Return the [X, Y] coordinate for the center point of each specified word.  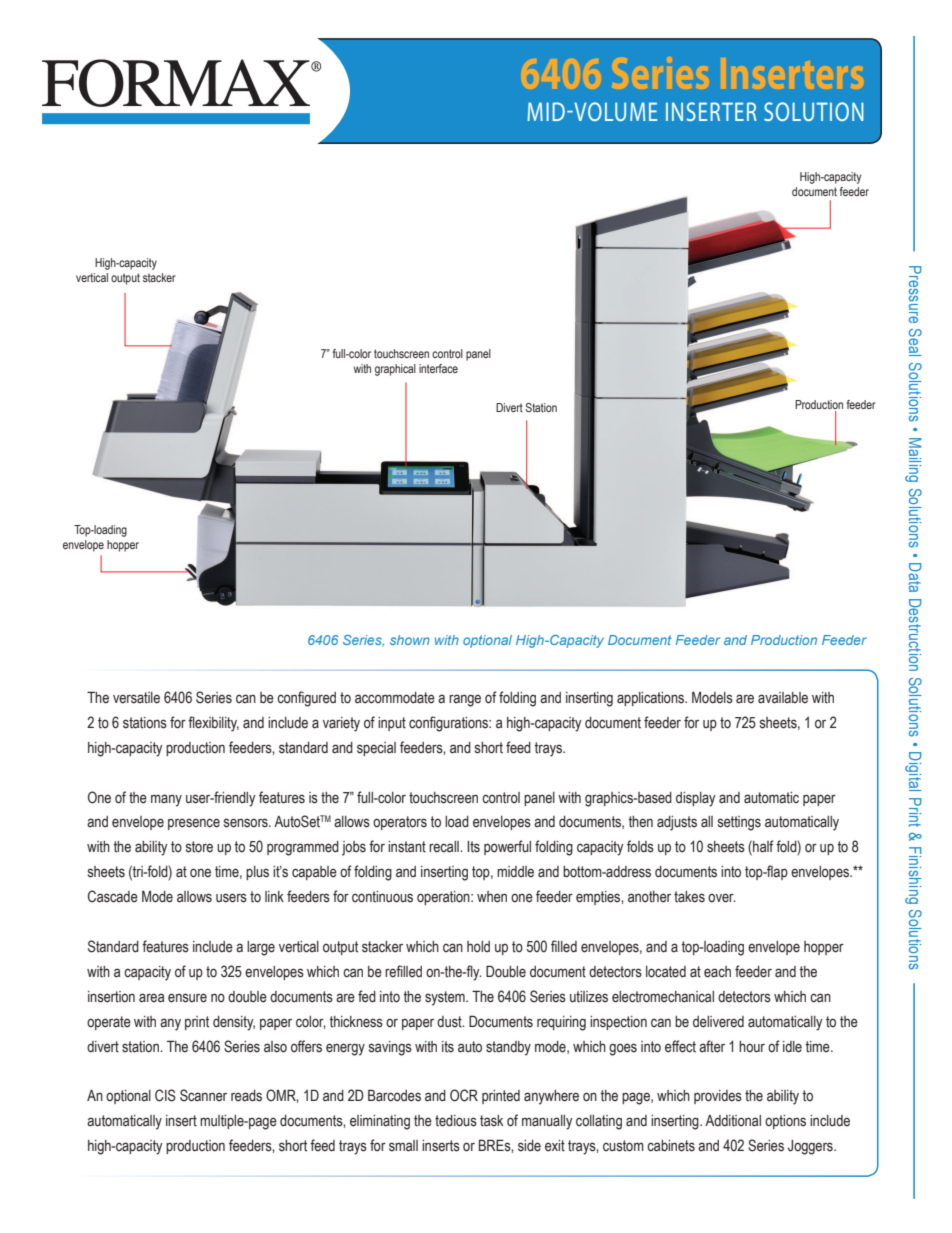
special [376, 749]
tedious [456, 1121]
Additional [733, 1121]
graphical [395, 370]
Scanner [203, 1095]
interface [438, 368]
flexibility [213, 724]
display [696, 799]
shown [410, 640]
